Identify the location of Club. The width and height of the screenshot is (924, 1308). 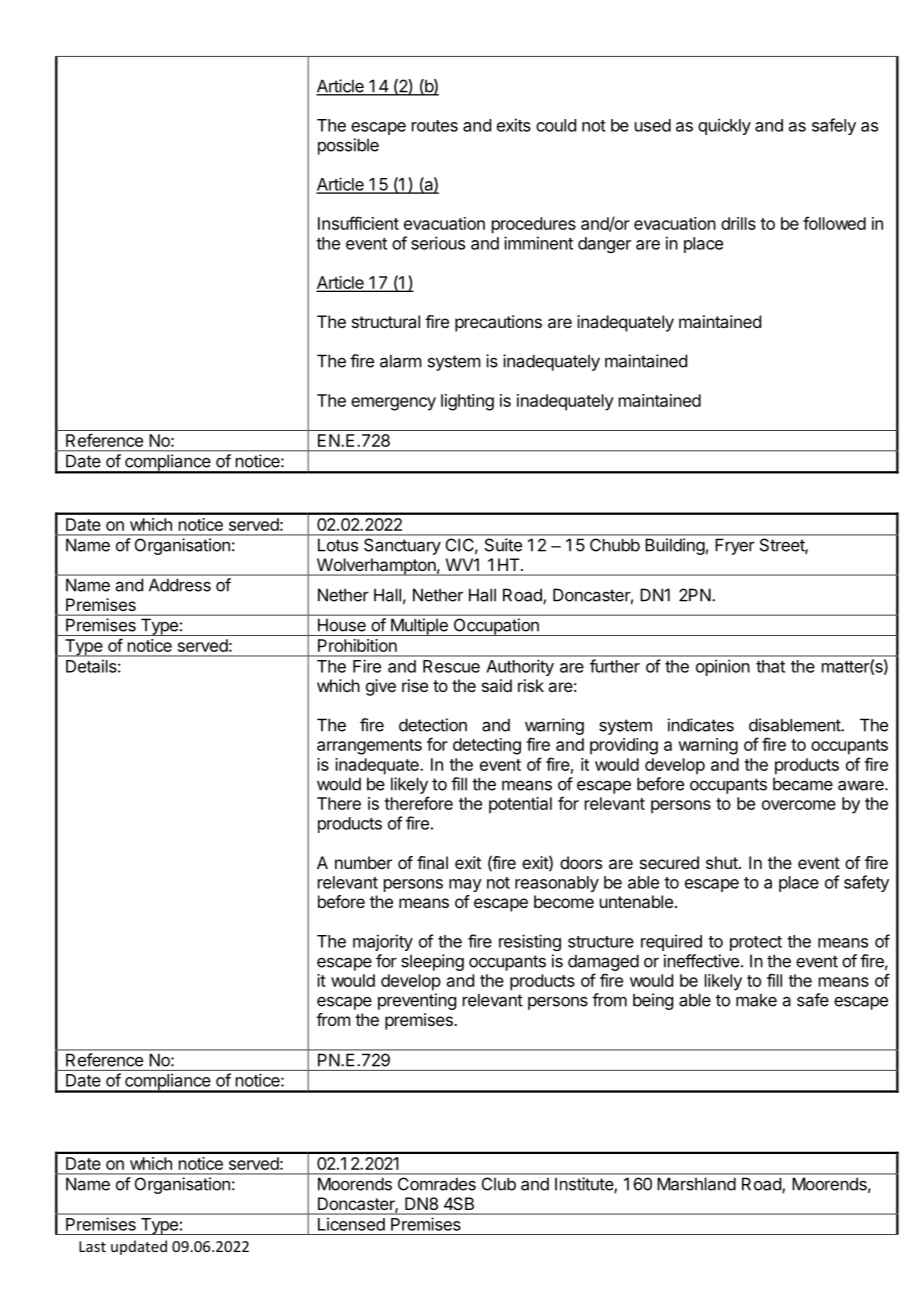
(499, 1184).
